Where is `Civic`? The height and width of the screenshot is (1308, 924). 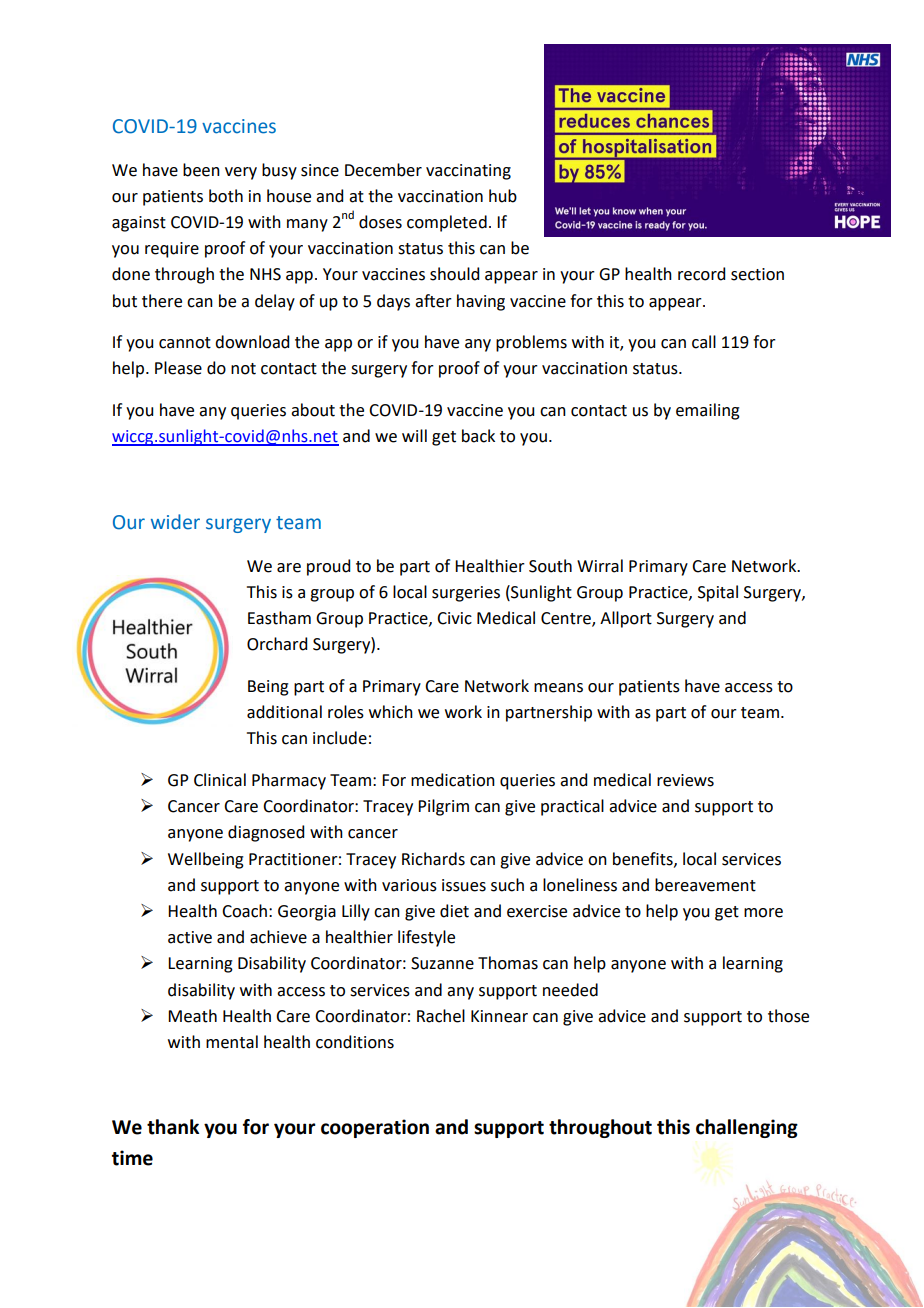 Civic is located at coordinates (454, 618).
